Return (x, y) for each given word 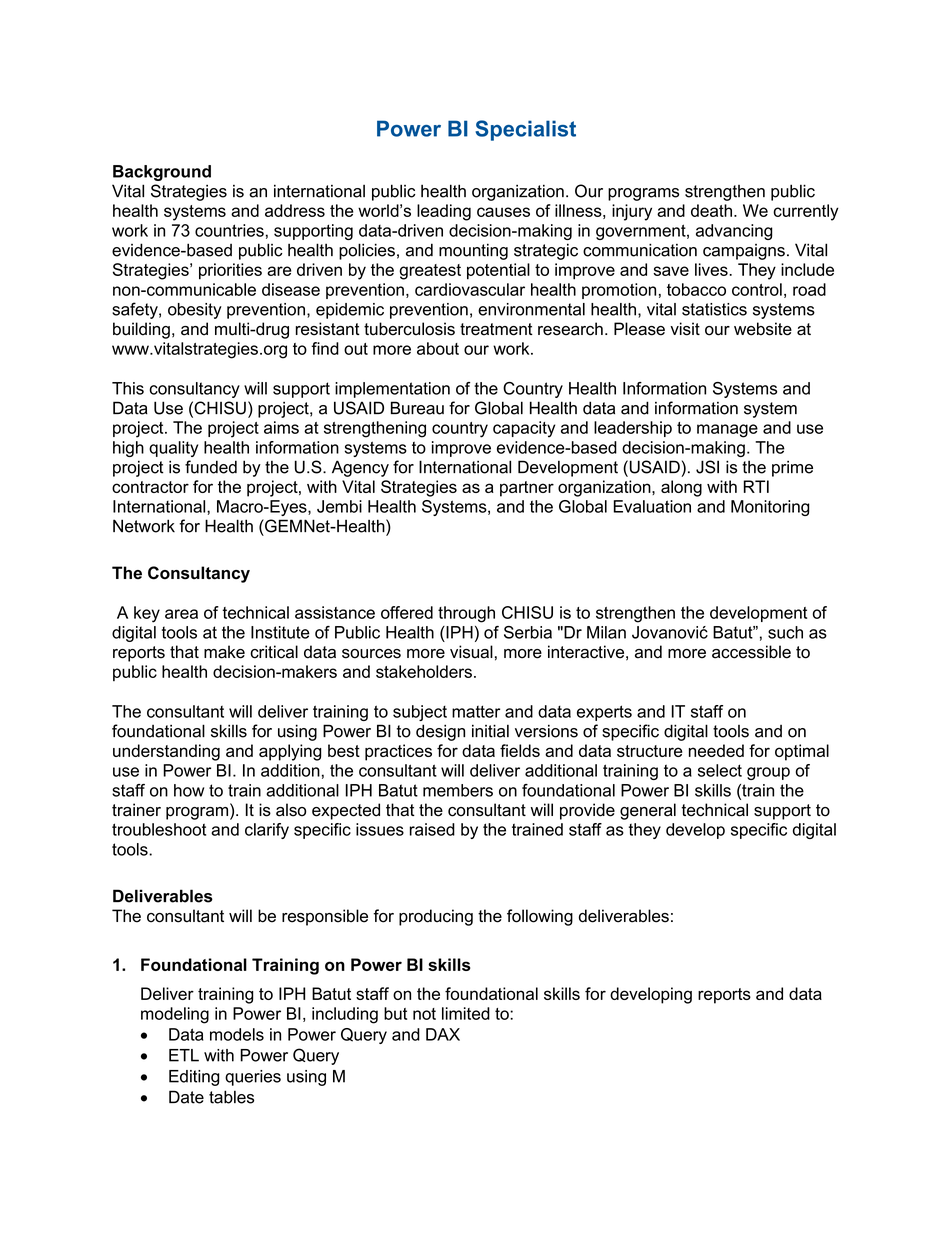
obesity (195, 311)
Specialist (525, 130)
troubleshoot (159, 829)
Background (162, 173)
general (648, 811)
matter (476, 711)
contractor (150, 487)
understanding (166, 752)
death (713, 210)
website (763, 329)
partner (527, 489)
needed (716, 750)
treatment (496, 329)
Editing (194, 1078)
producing (436, 917)
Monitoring (770, 508)
